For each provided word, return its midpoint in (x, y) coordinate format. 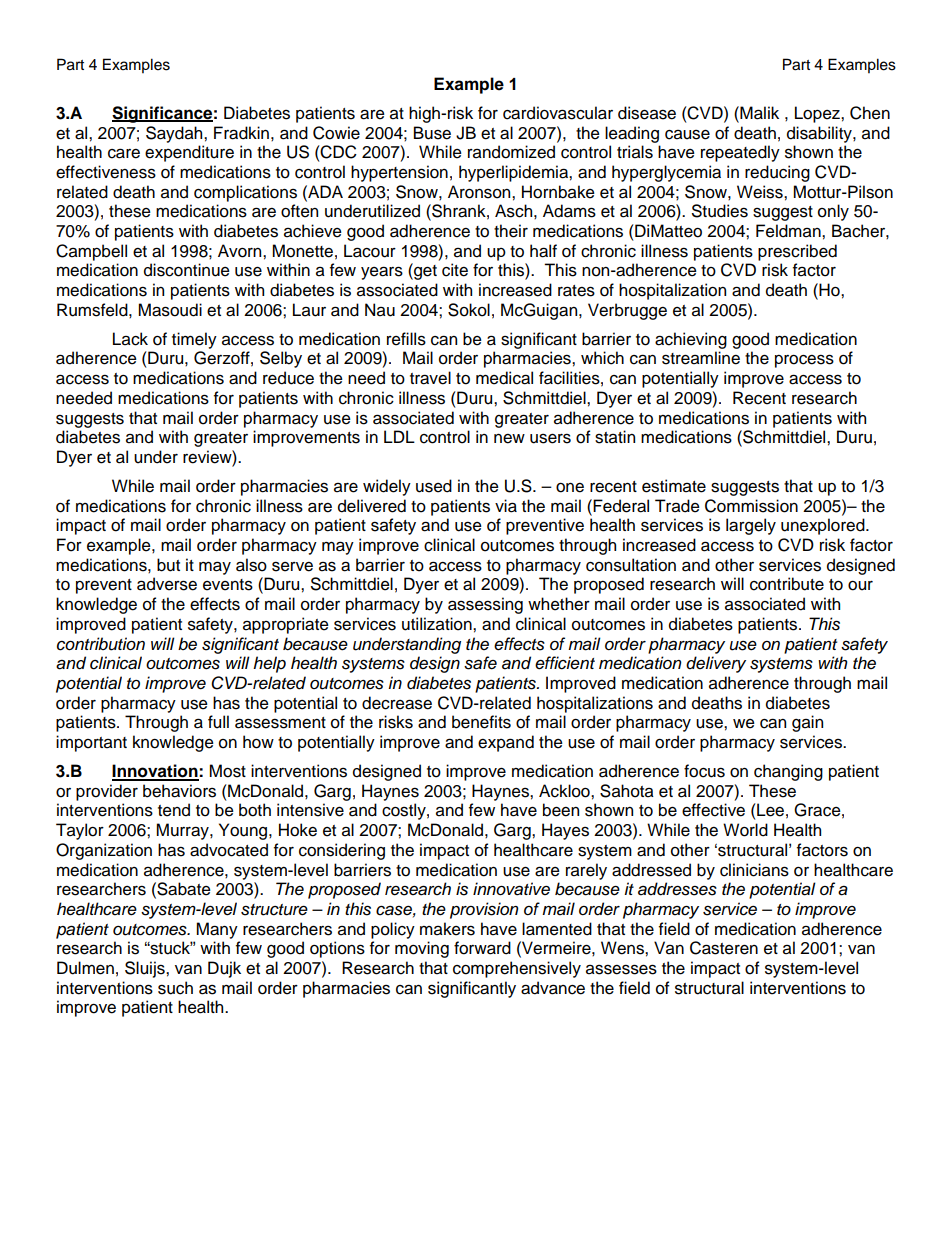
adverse (167, 584)
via (506, 506)
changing (788, 772)
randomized (511, 152)
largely (751, 526)
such (175, 988)
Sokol (469, 310)
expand (506, 743)
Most (227, 771)
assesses (621, 969)
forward (482, 948)
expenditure (189, 153)
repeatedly (740, 153)
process (804, 361)
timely (194, 340)
